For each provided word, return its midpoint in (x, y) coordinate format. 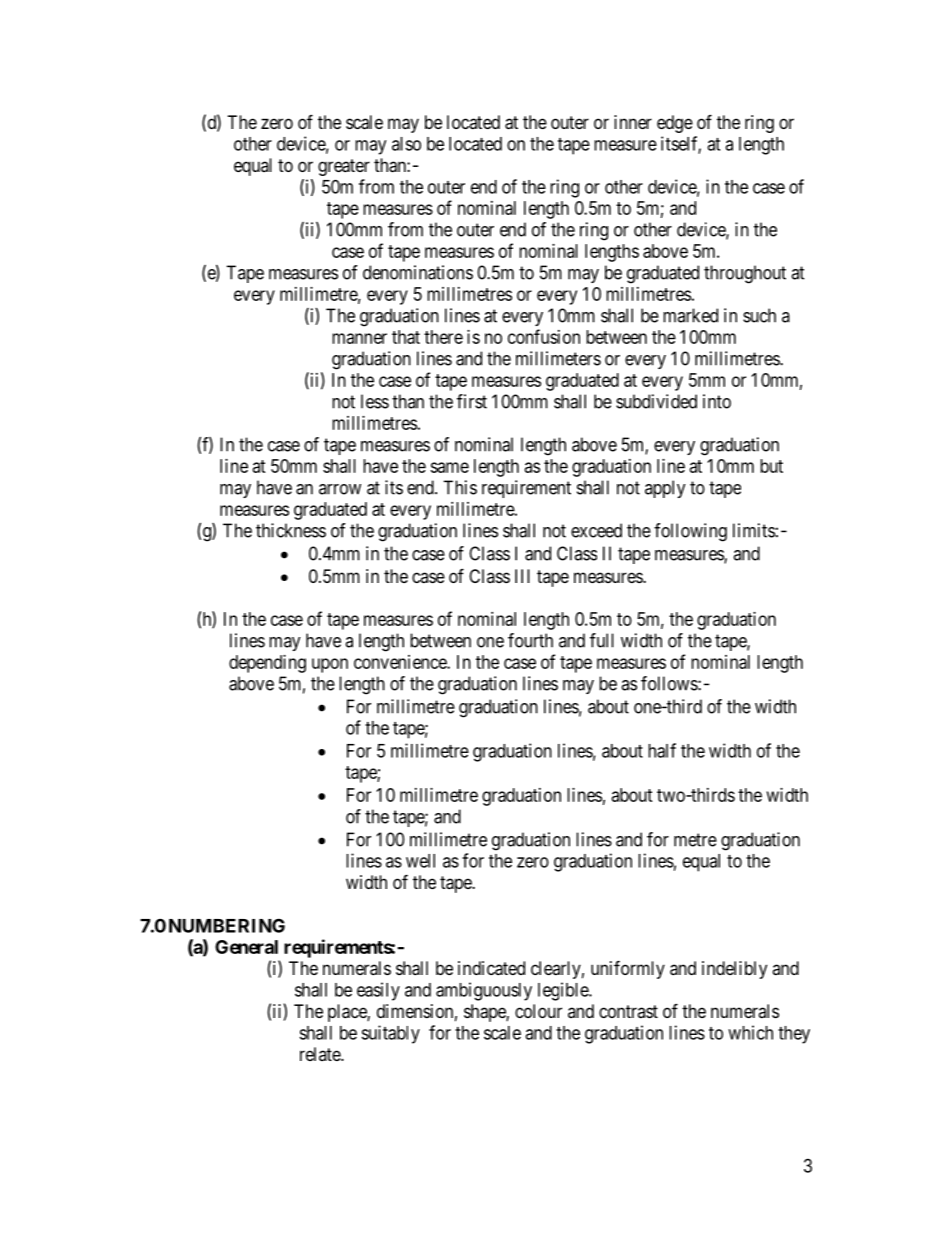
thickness (291, 530)
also (406, 144)
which (750, 1032)
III (522, 576)
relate (321, 1054)
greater (344, 167)
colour (538, 1011)
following (690, 532)
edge (675, 124)
